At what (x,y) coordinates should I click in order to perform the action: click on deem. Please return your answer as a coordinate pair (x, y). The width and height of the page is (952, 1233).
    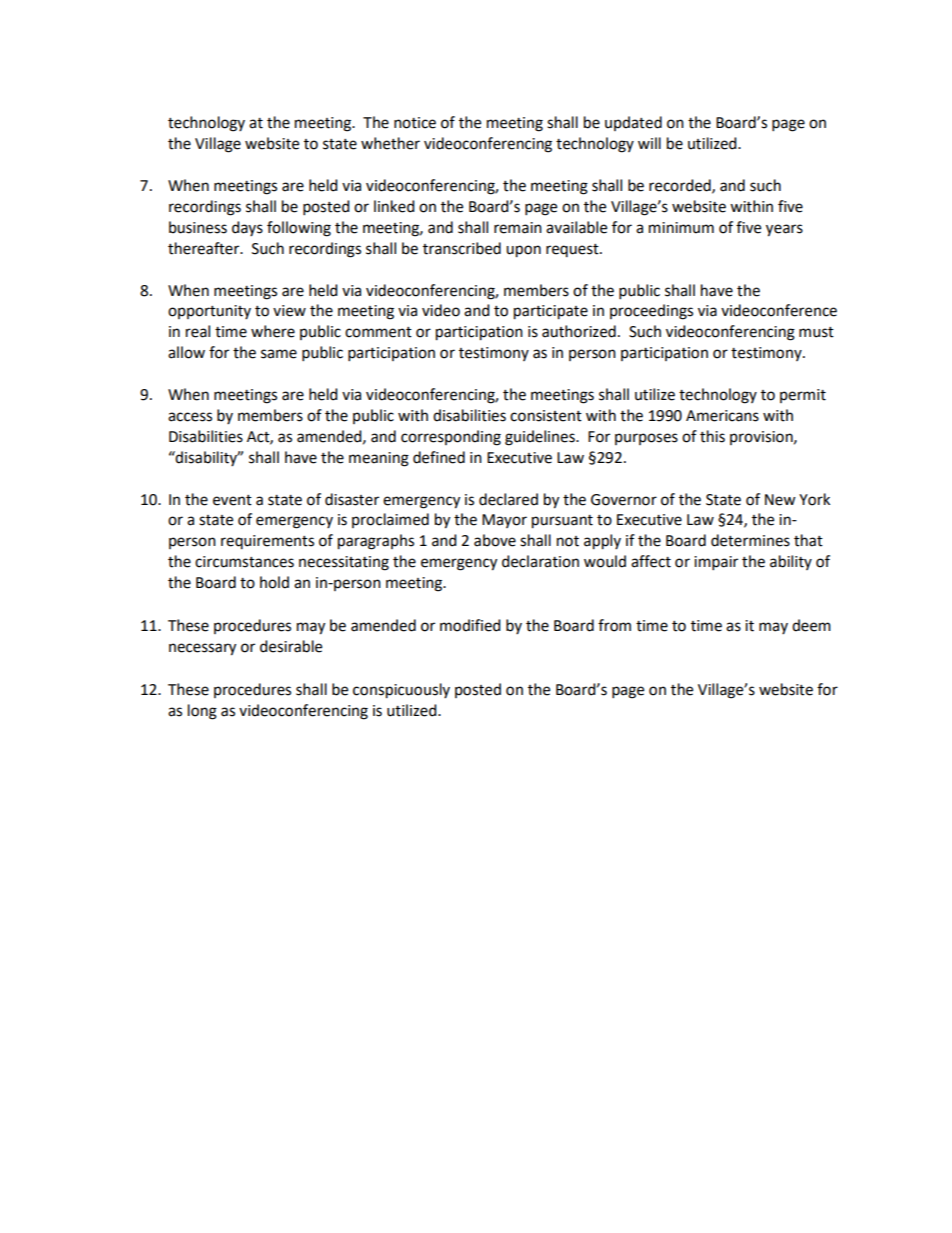
    Looking at the image, I should click on (811, 625).
